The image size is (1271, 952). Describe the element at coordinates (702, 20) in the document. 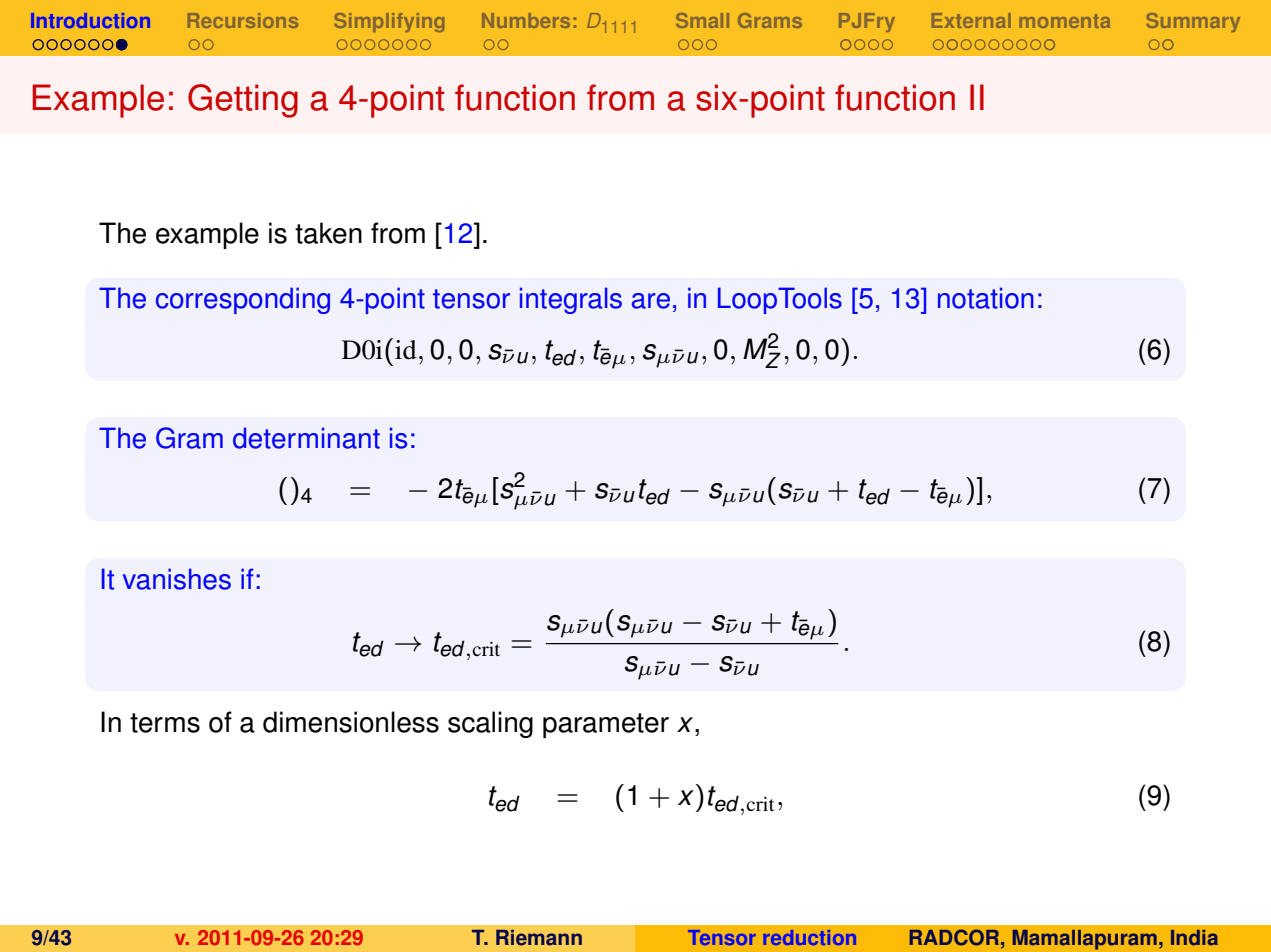

I see `Small` at that location.
